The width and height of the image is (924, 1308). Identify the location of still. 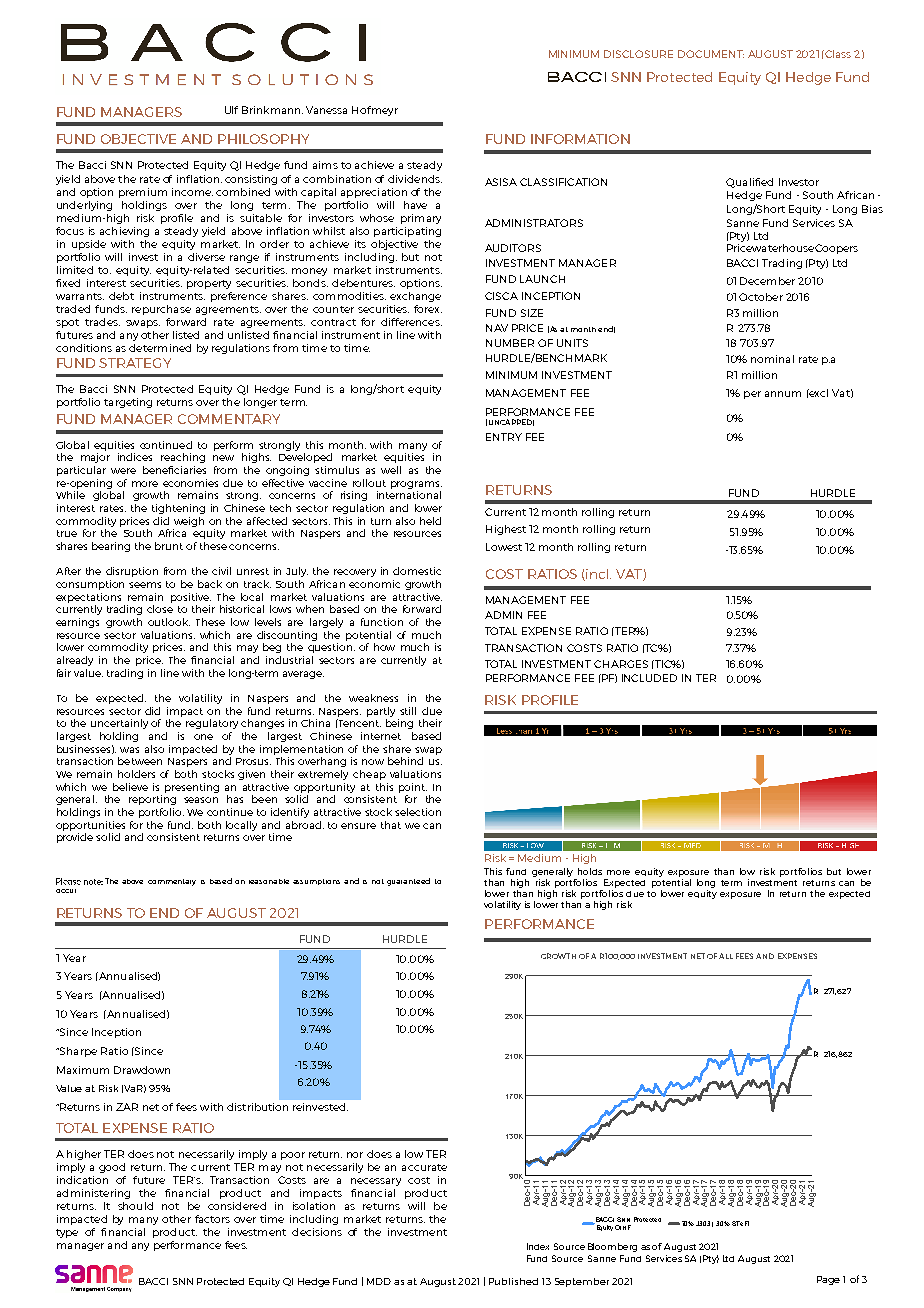
(408, 711).
